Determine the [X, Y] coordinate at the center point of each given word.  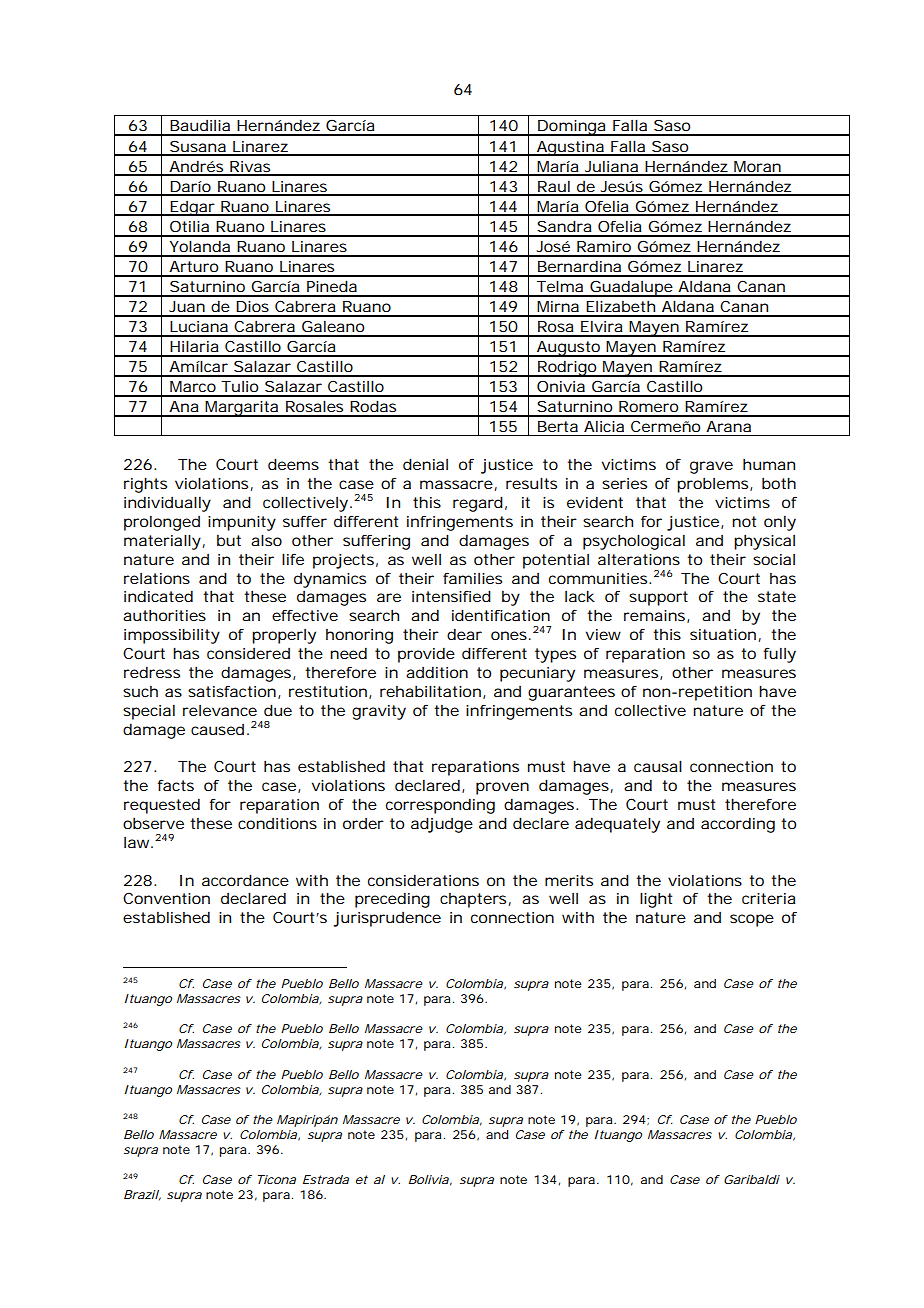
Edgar [193, 208]
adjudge [442, 825]
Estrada [326, 1179]
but [229, 540]
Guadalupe [631, 288]
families [472, 578]
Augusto [569, 349]
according [738, 825]
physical [764, 542]
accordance [245, 880]
